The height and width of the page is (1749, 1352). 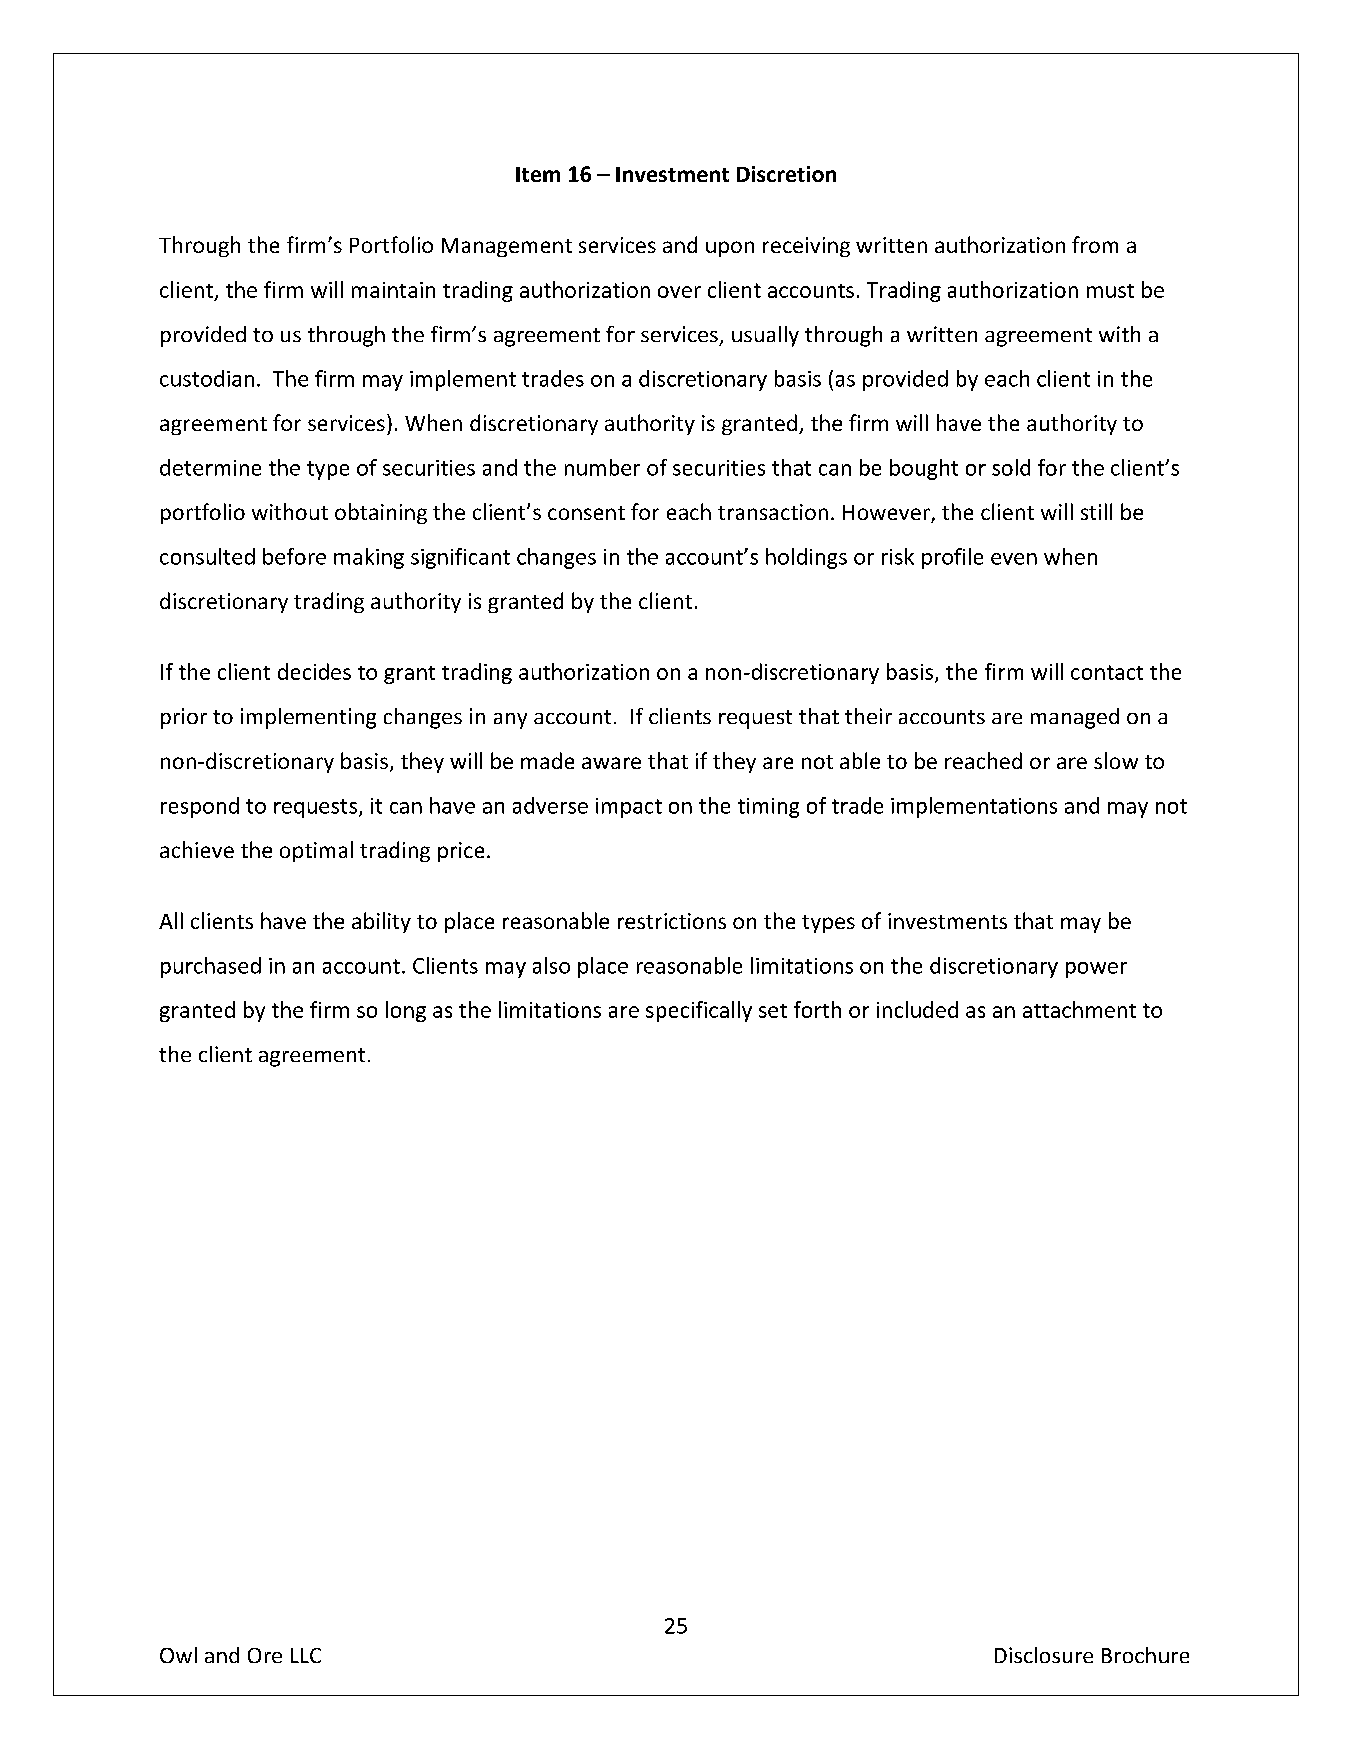 What do you see at coordinates (1044, 1655) in the page?
I see `Disclosure` at bounding box center [1044, 1655].
